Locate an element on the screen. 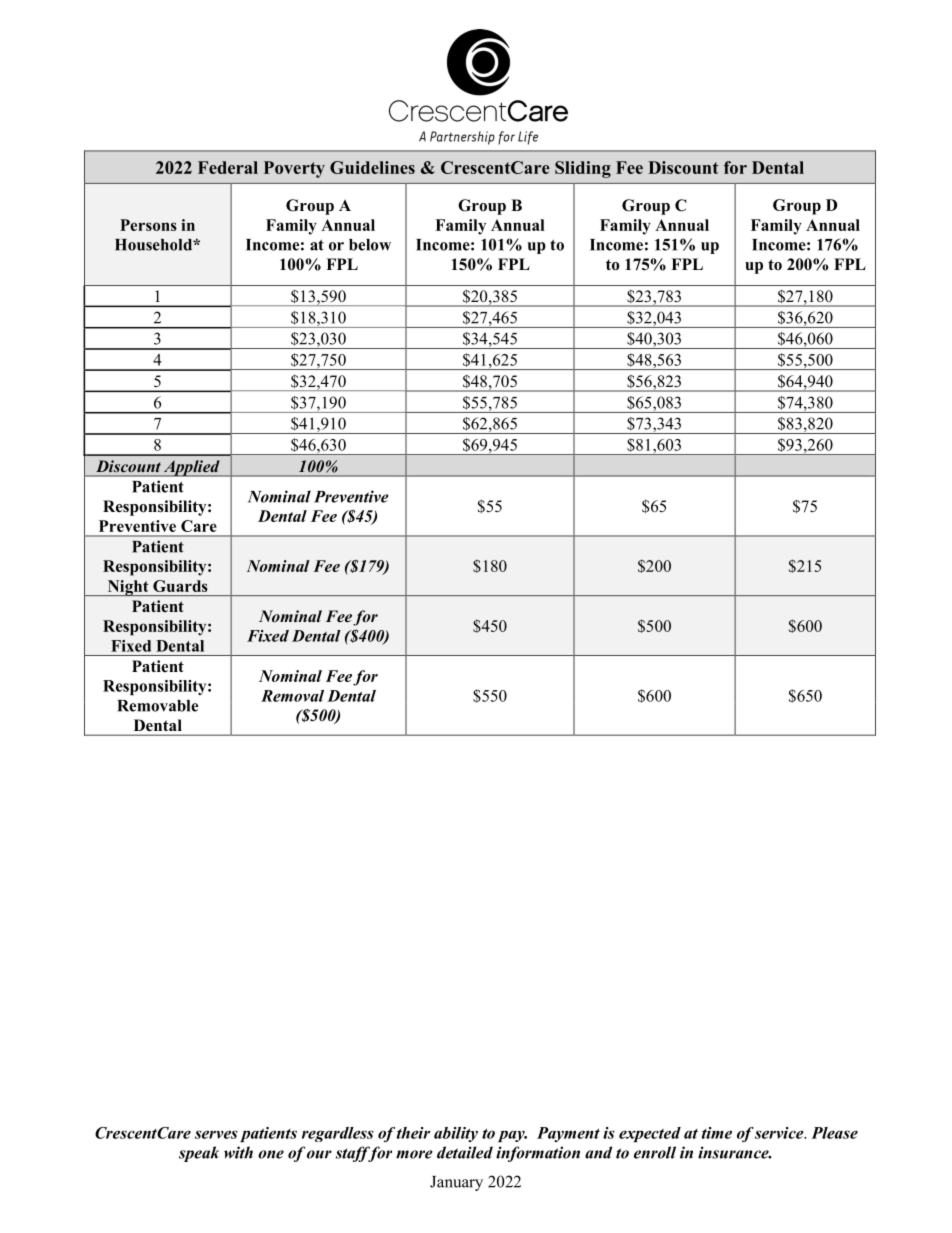 The width and height of the screenshot is (952, 1233). Applied is located at coordinates (192, 468).
